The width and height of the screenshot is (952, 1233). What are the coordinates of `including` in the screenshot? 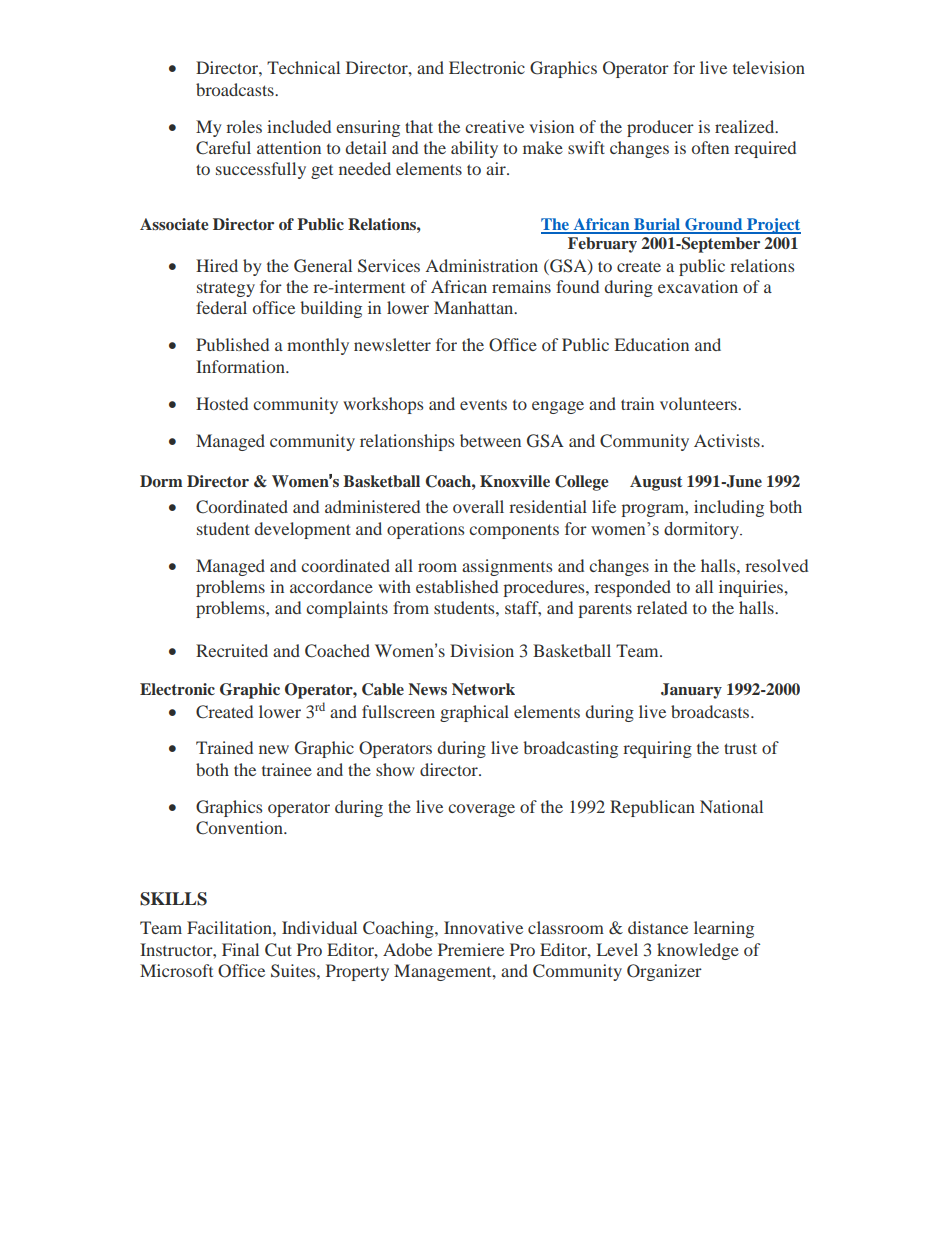 It's located at (729, 508).
